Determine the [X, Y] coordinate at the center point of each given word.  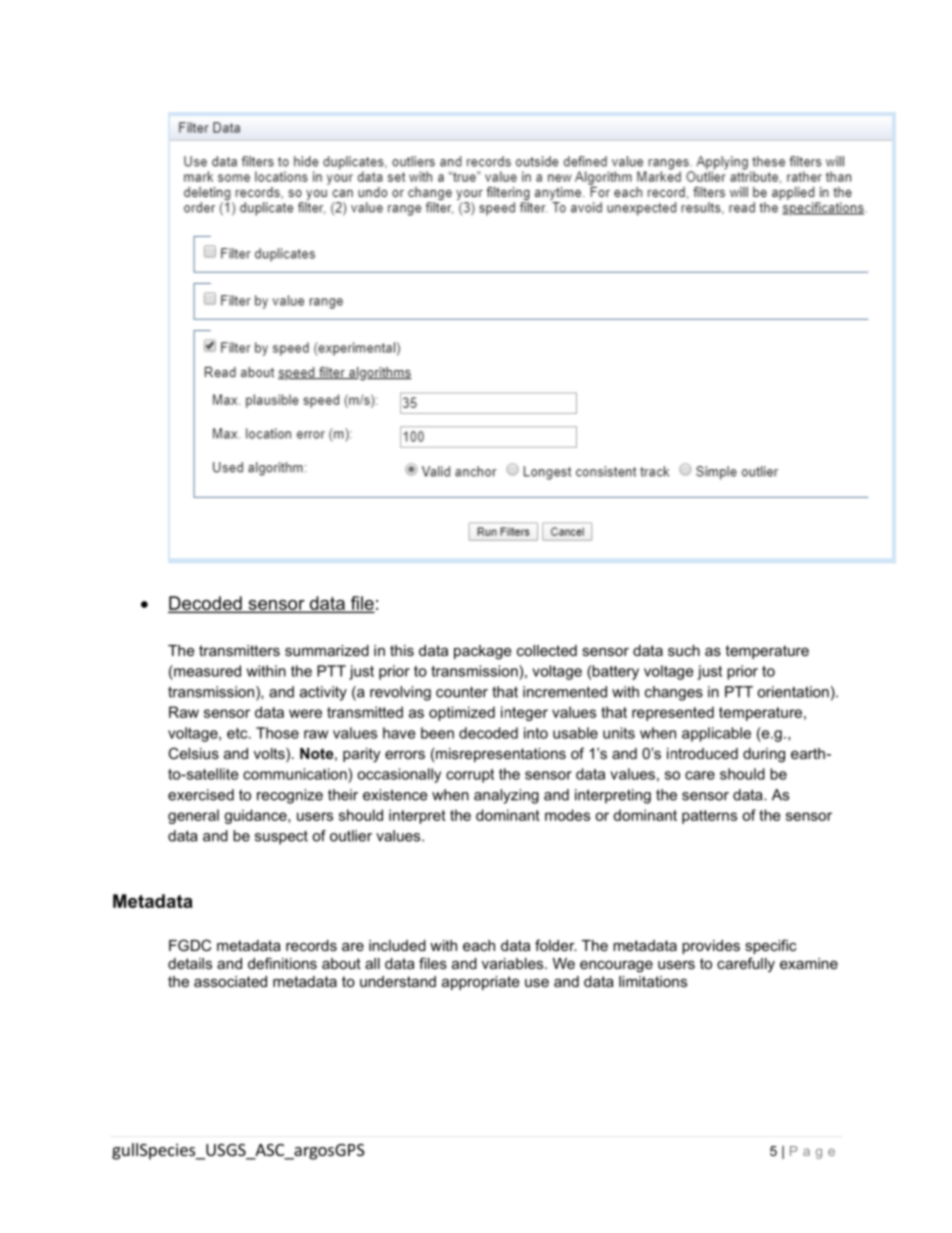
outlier [351, 836]
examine [809, 963]
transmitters [239, 650]
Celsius [193, 753]
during [764, 755]
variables [514, 963]
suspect [281, 837]
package [483, 652]
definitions [282, 963]
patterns [709, 817]
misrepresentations [500, 755]
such [684, 650]
